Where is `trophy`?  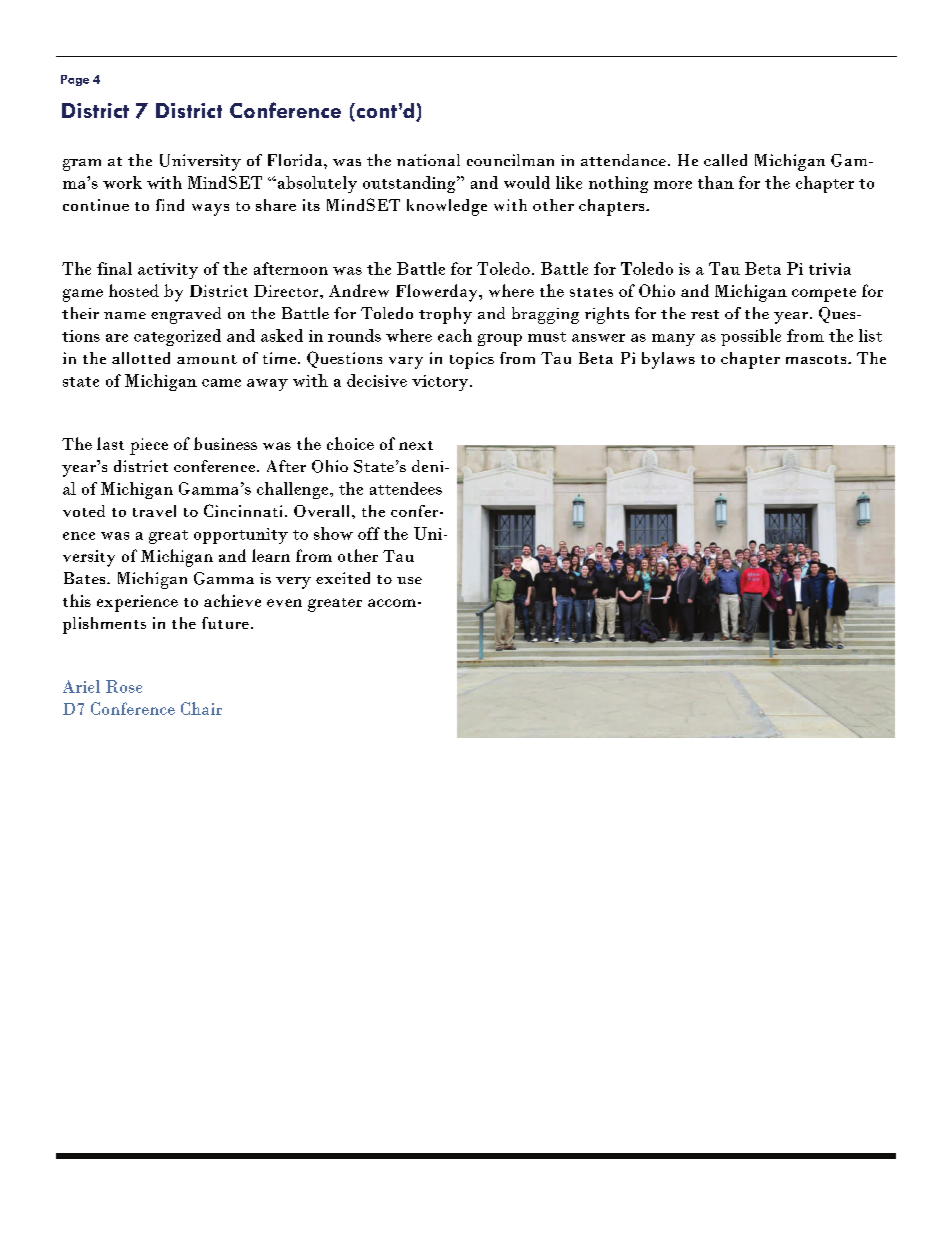
trophy is located at coordinates (445, 315).
